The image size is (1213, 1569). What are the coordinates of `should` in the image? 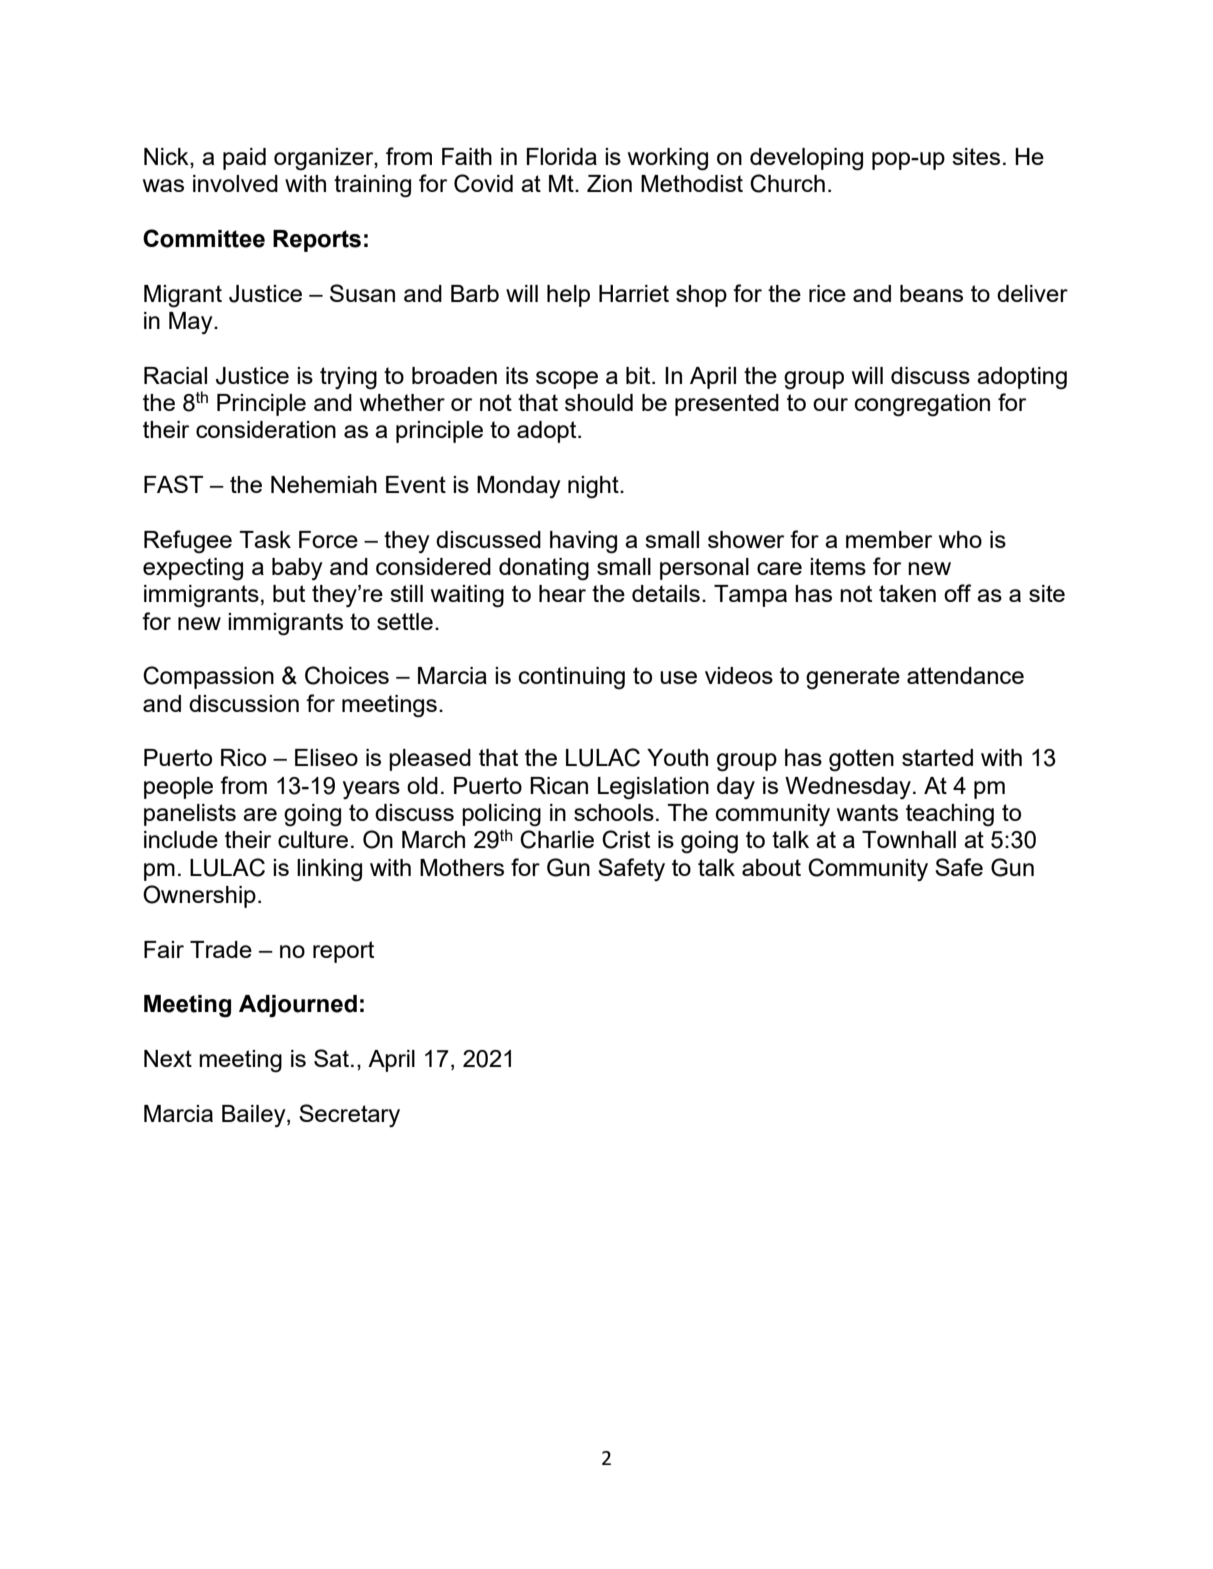 It's located at (599, 402).
